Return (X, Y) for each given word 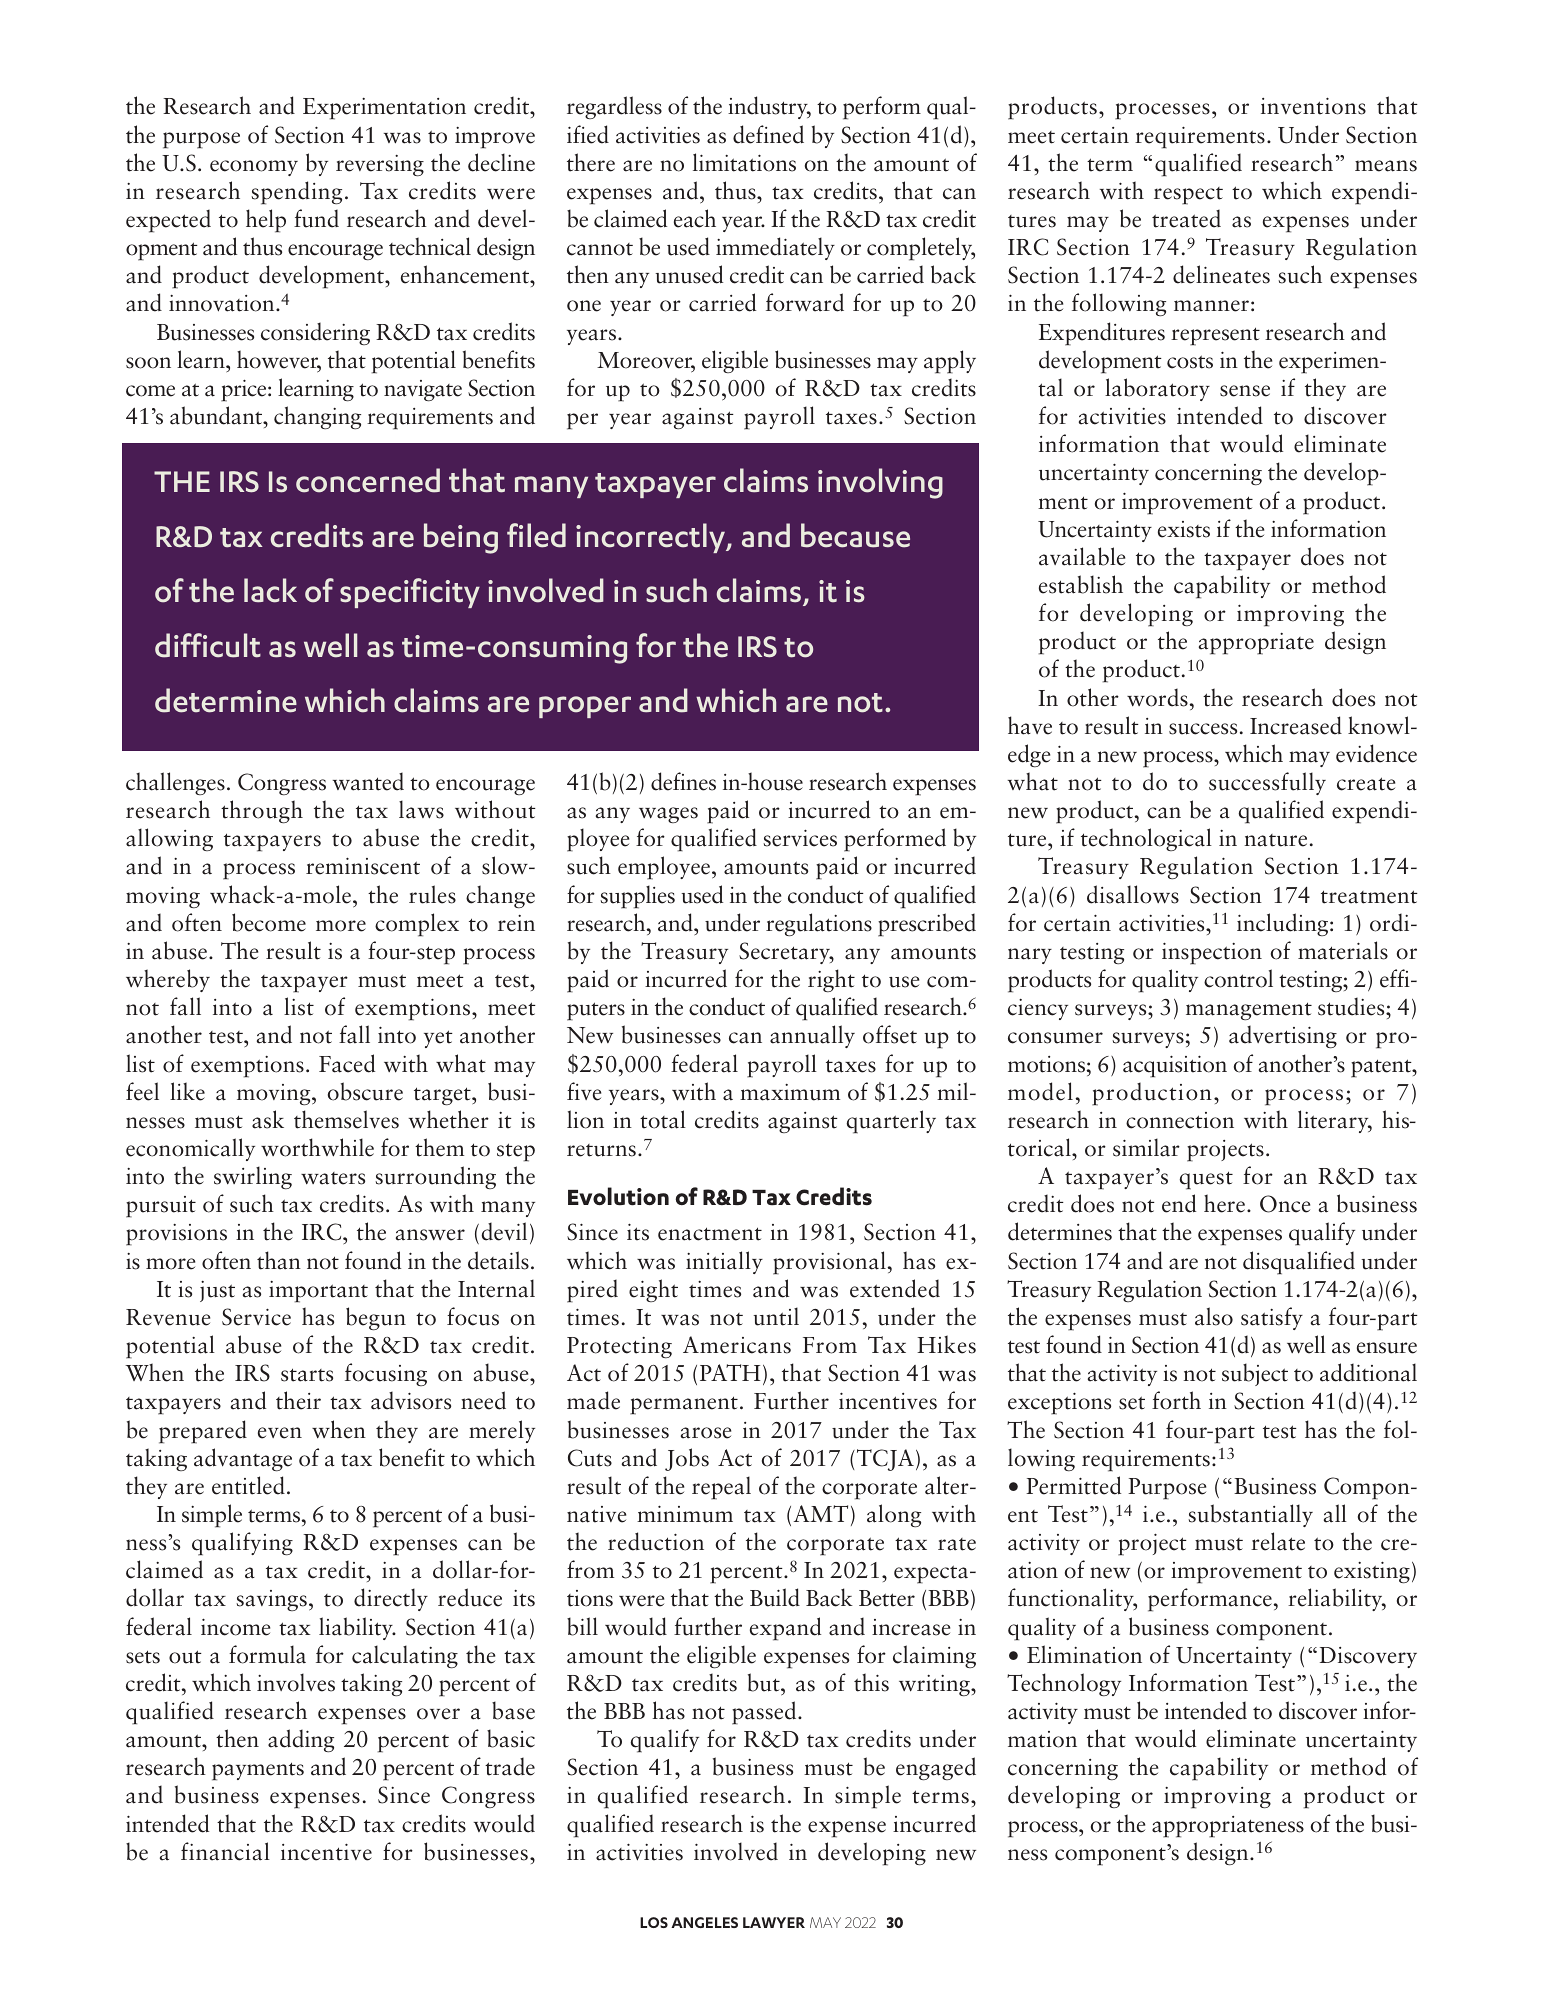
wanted (368, 781)
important (318, 1292)
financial (225, 1851)
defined (768, 134)
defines (683, 781)
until (776, 1316)
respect (1188, 196)
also (1214, 1316)
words (1158, 697)
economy (254, 168)
